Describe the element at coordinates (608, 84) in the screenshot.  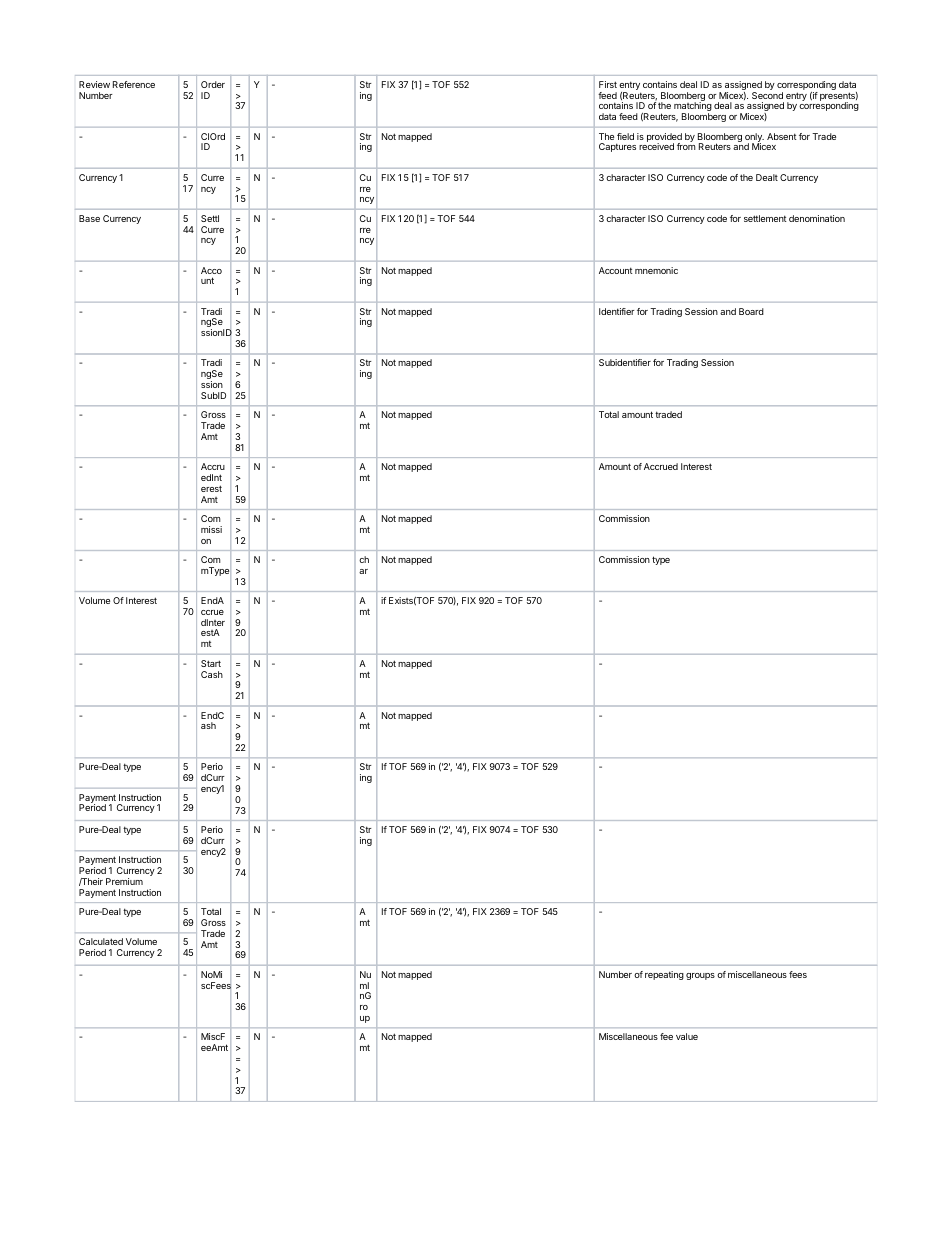
I see `First` at that location.
